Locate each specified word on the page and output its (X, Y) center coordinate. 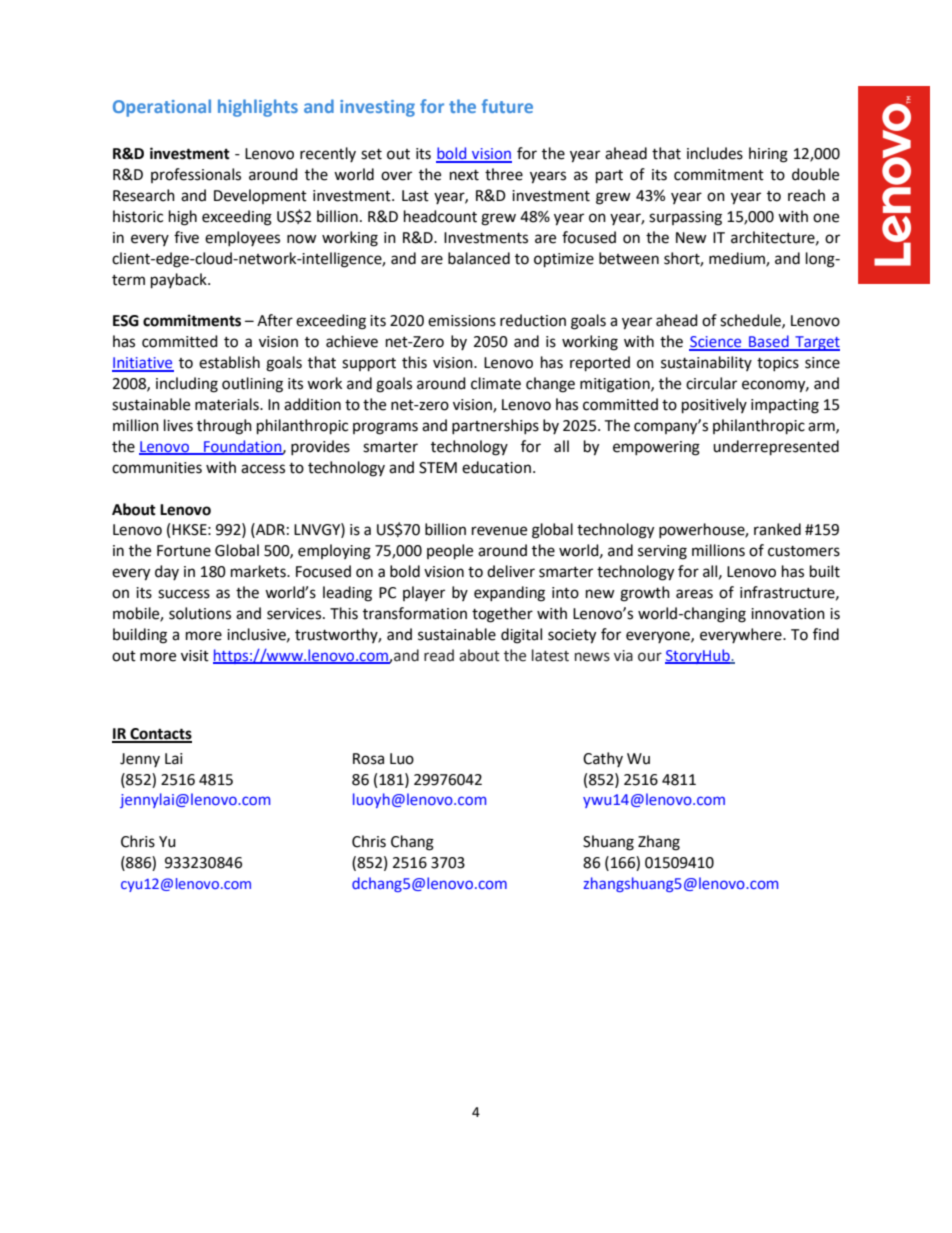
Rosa (368, 759)
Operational (162, 108)
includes (715, 153)
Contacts (160, 735)
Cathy (603, 759)
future (507, 106)
